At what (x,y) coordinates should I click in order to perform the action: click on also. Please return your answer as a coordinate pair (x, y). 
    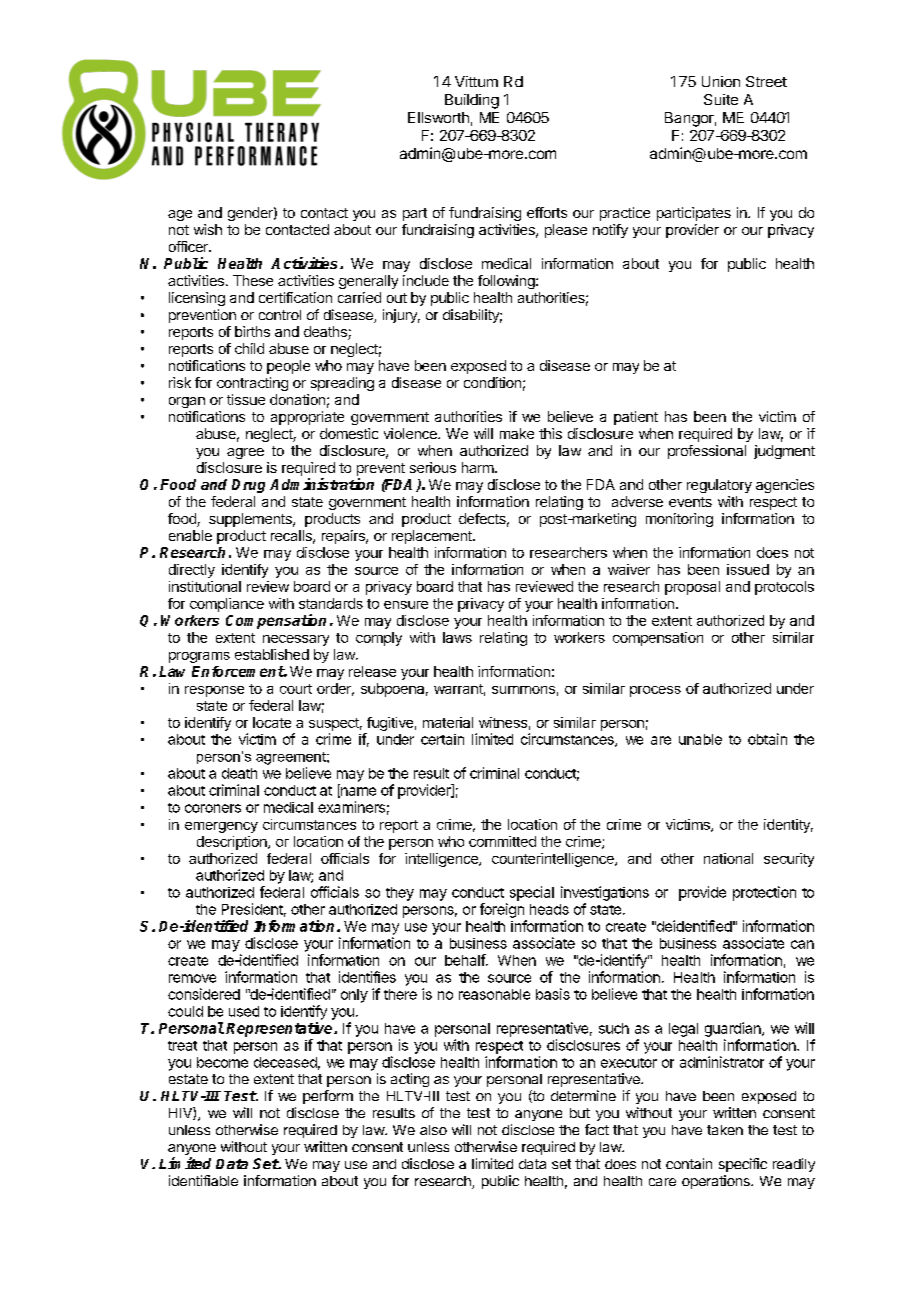
    Looking at the image, I should click on (433, 1130).
